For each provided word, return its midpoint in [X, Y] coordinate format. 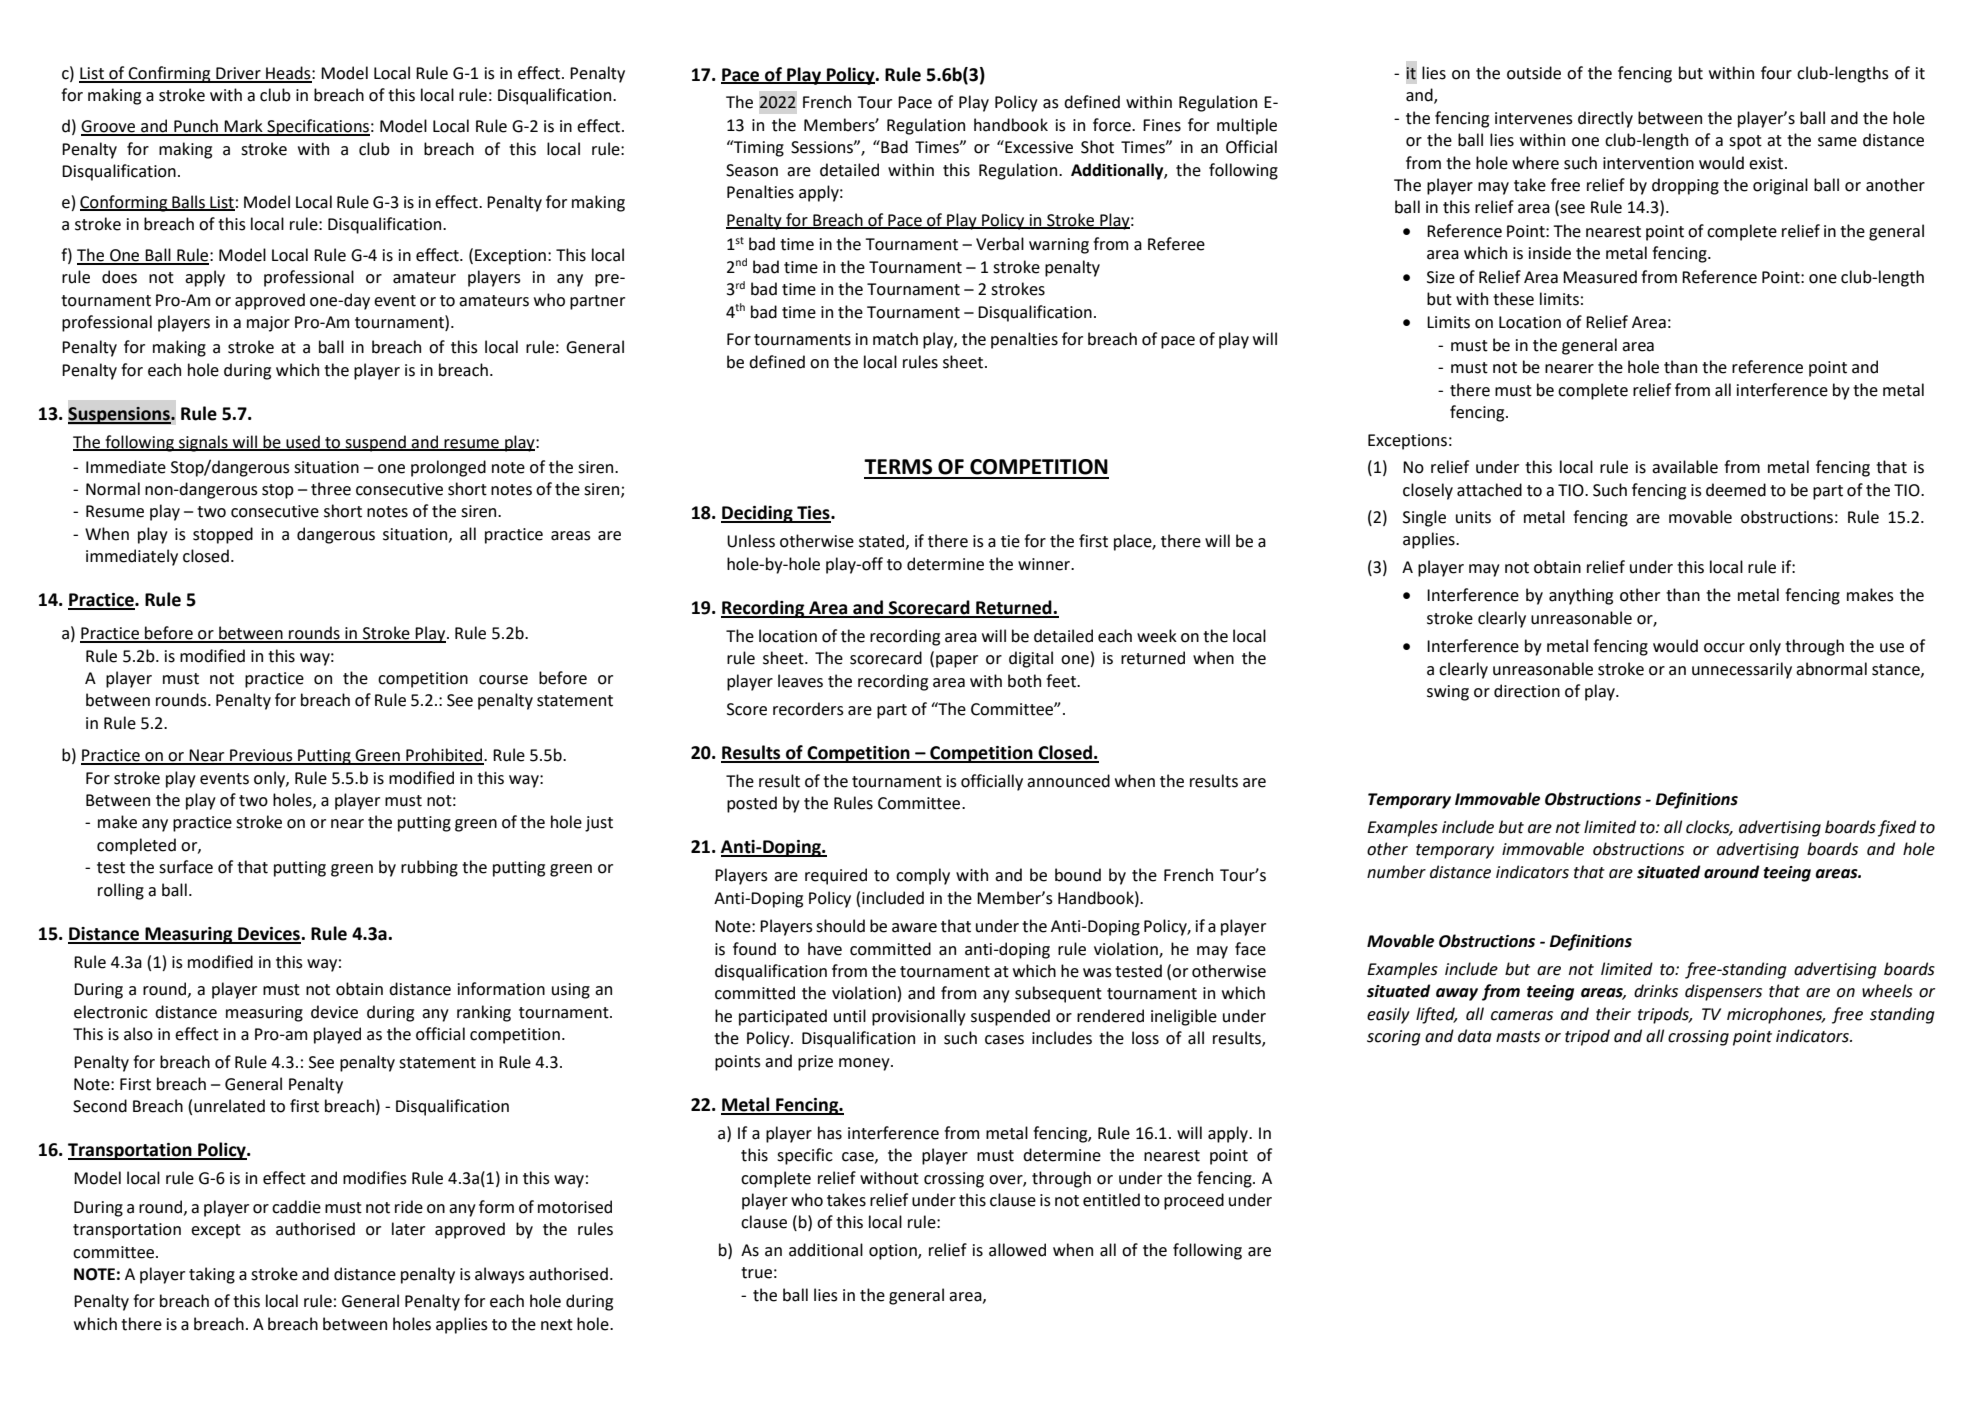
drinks [1656, 991]
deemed [1736, 490]
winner [1045, 564]
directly [1605, 119]
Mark [244, 127]
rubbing [429, 868]
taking [212, 1275]
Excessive [1038, 147]
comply [923, 876]
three [331, 489]
